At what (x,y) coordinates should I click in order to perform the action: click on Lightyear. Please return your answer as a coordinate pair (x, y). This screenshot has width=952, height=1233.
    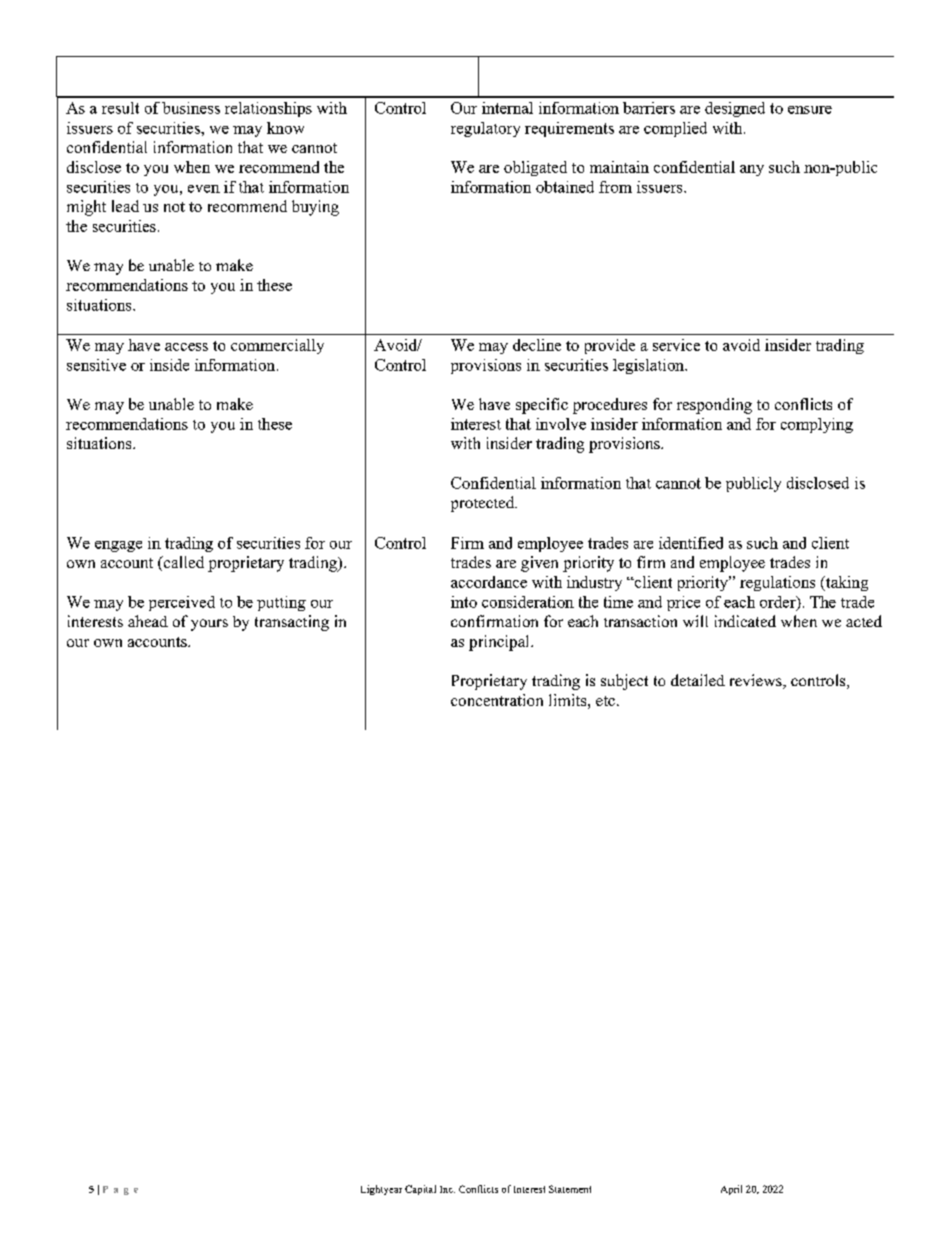
    Looking at the image, I should click on (381, 1190).
